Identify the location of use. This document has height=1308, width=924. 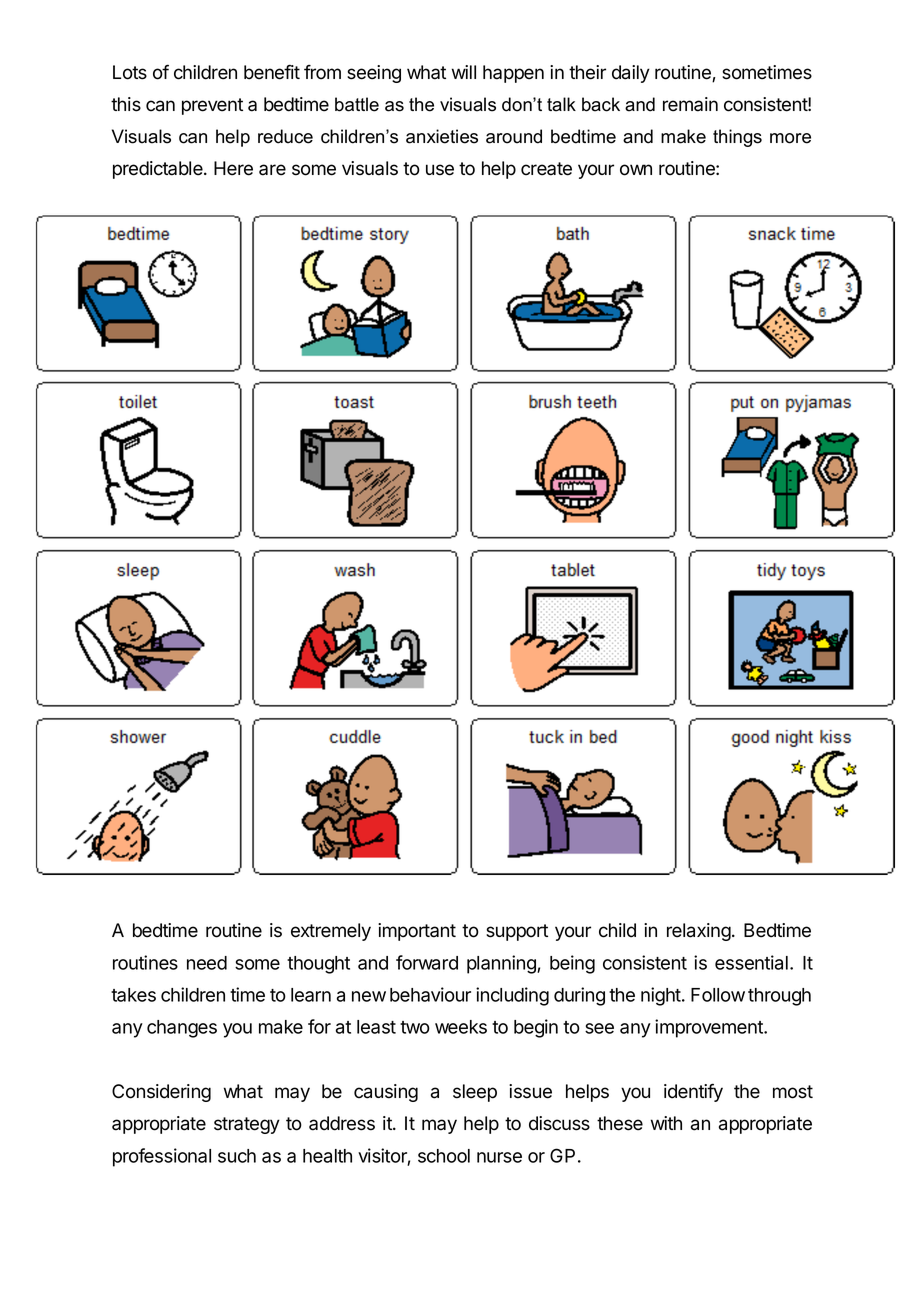
(440, 170).
